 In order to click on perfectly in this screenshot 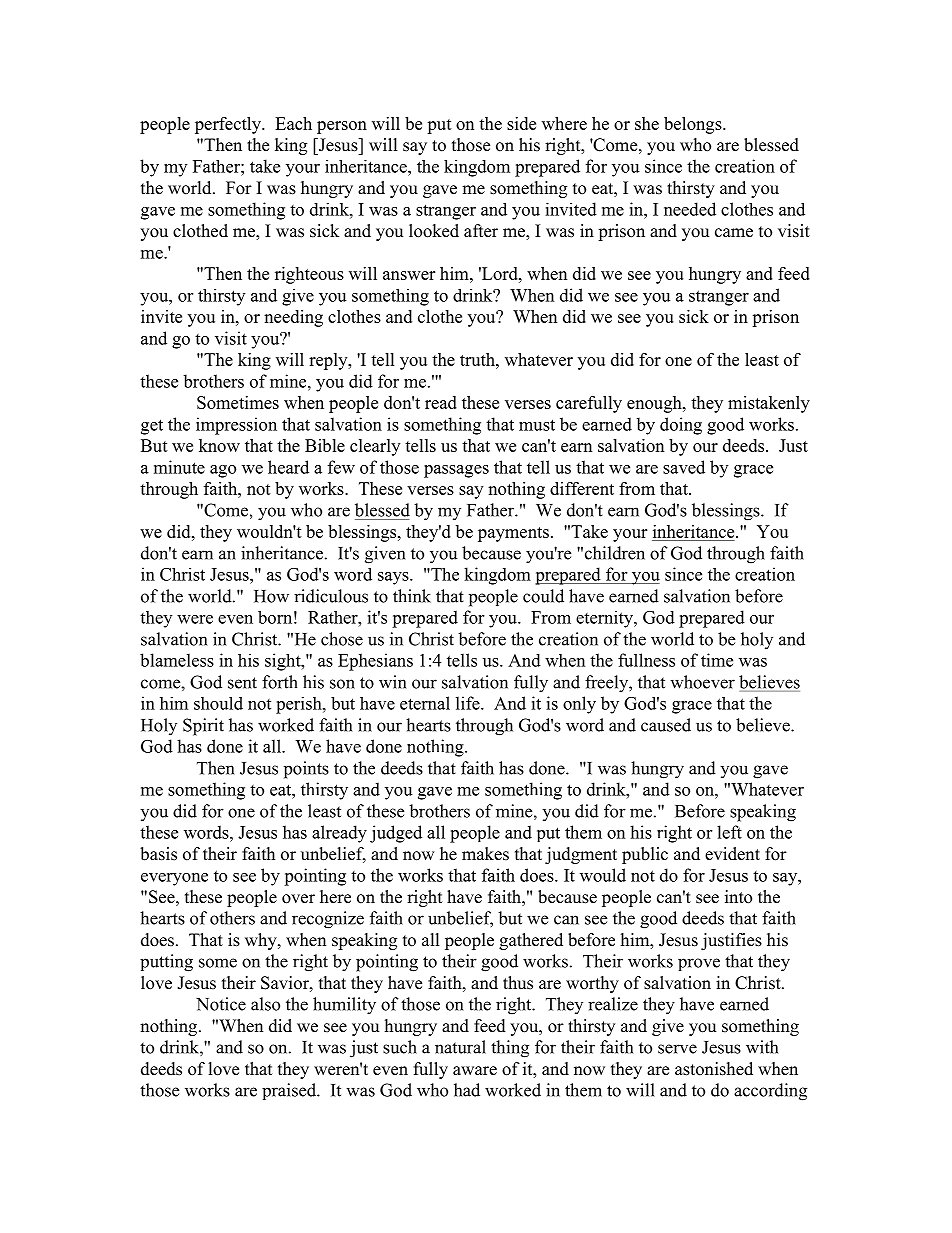, I will do `click(229, 125)`.
